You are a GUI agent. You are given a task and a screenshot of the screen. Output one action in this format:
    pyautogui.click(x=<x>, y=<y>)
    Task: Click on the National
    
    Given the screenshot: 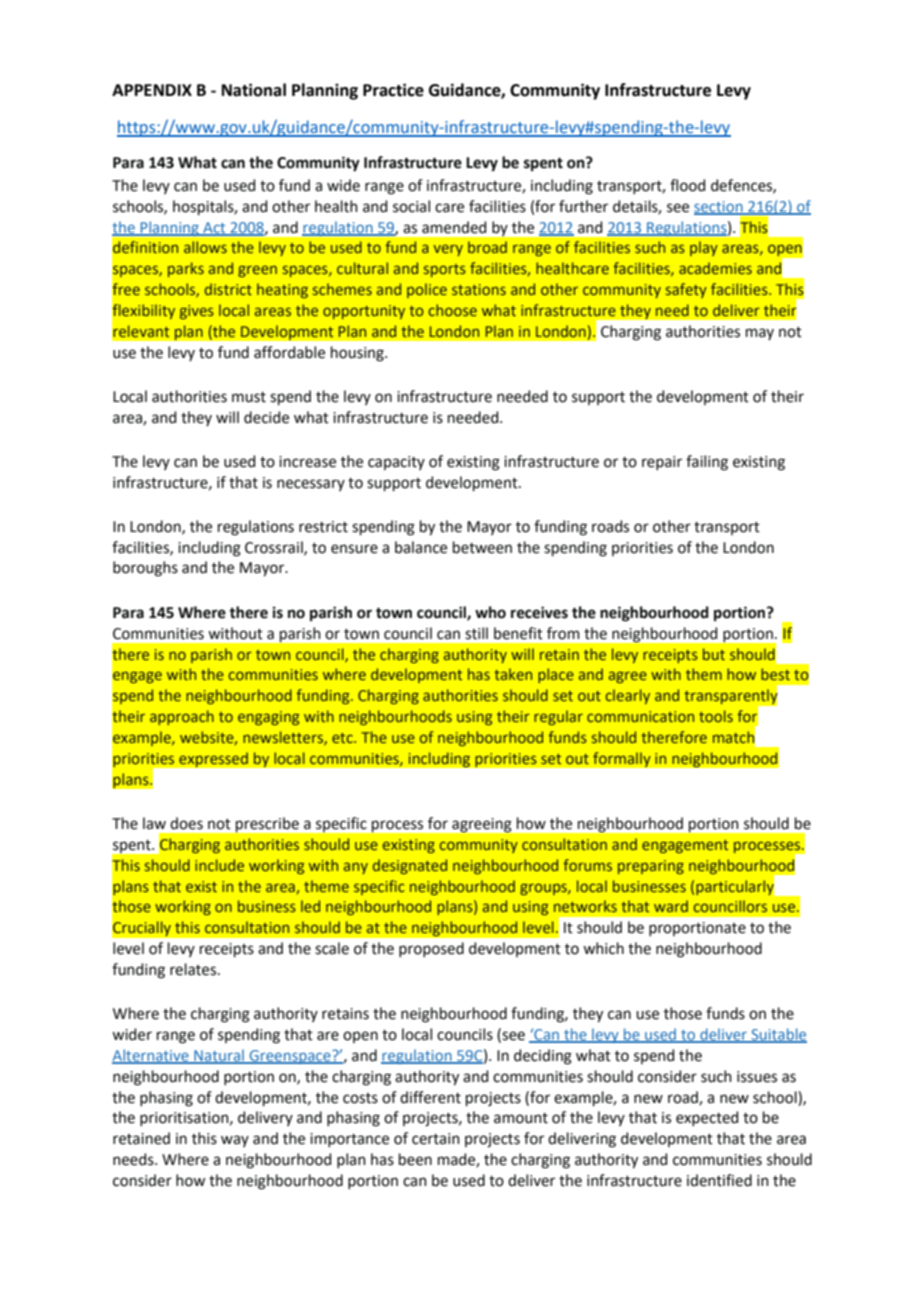 What is the action you would take?
    pyautogui.click(x=254, y=90)
